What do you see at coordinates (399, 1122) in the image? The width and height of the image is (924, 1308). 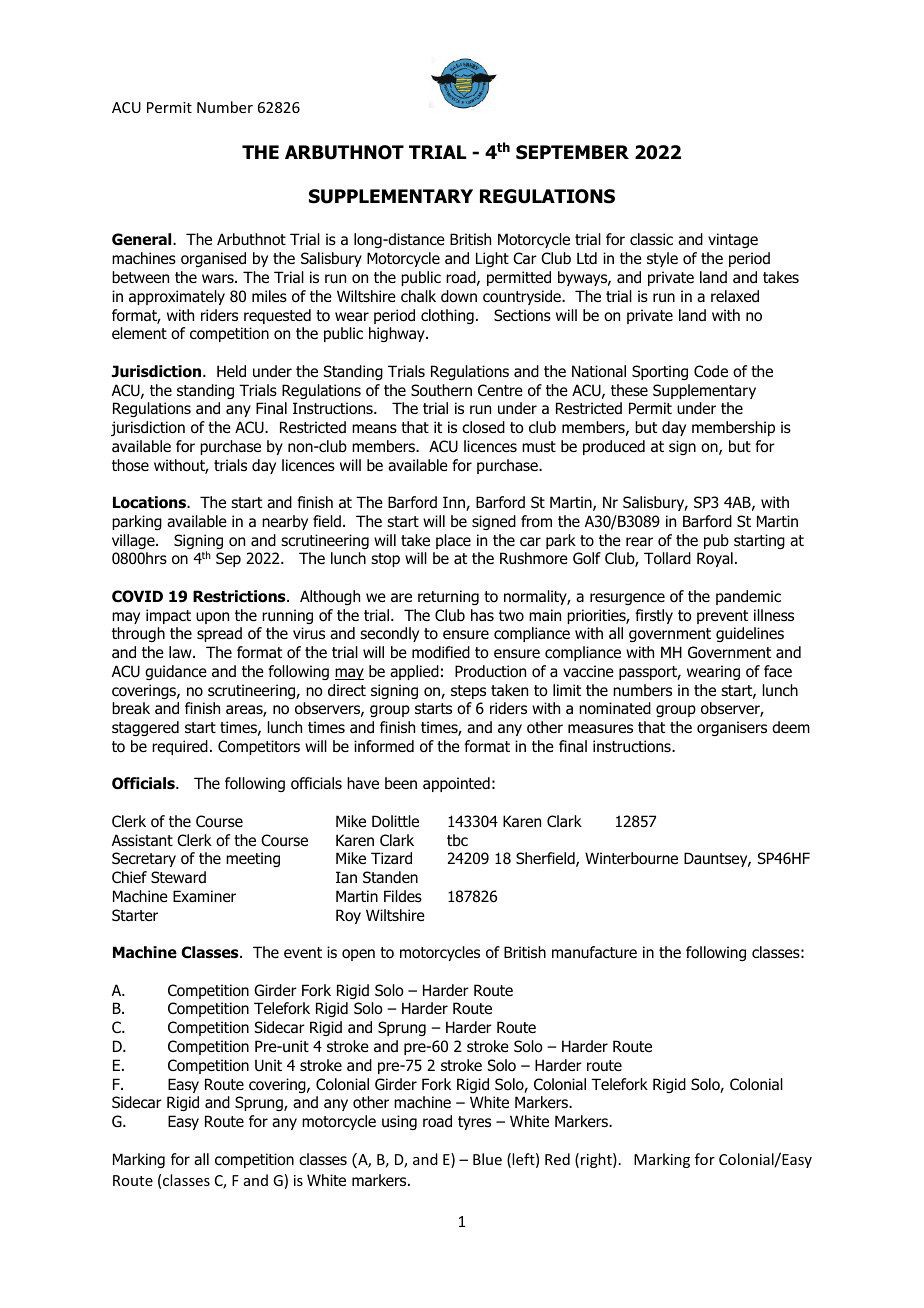 I see `using` at bounding box center [399, 1122].
